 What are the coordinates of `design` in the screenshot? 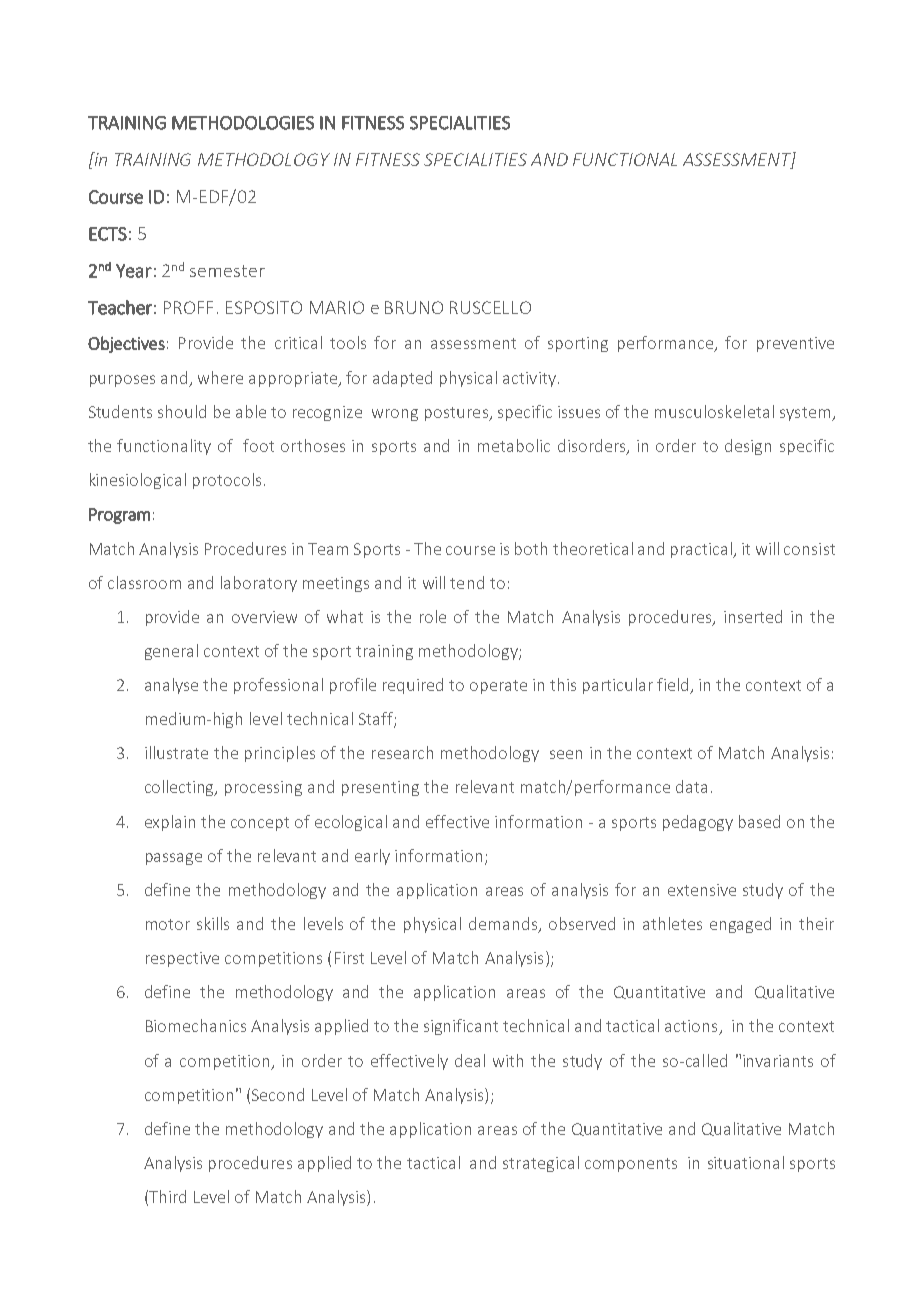 It's located at (748, 447).
